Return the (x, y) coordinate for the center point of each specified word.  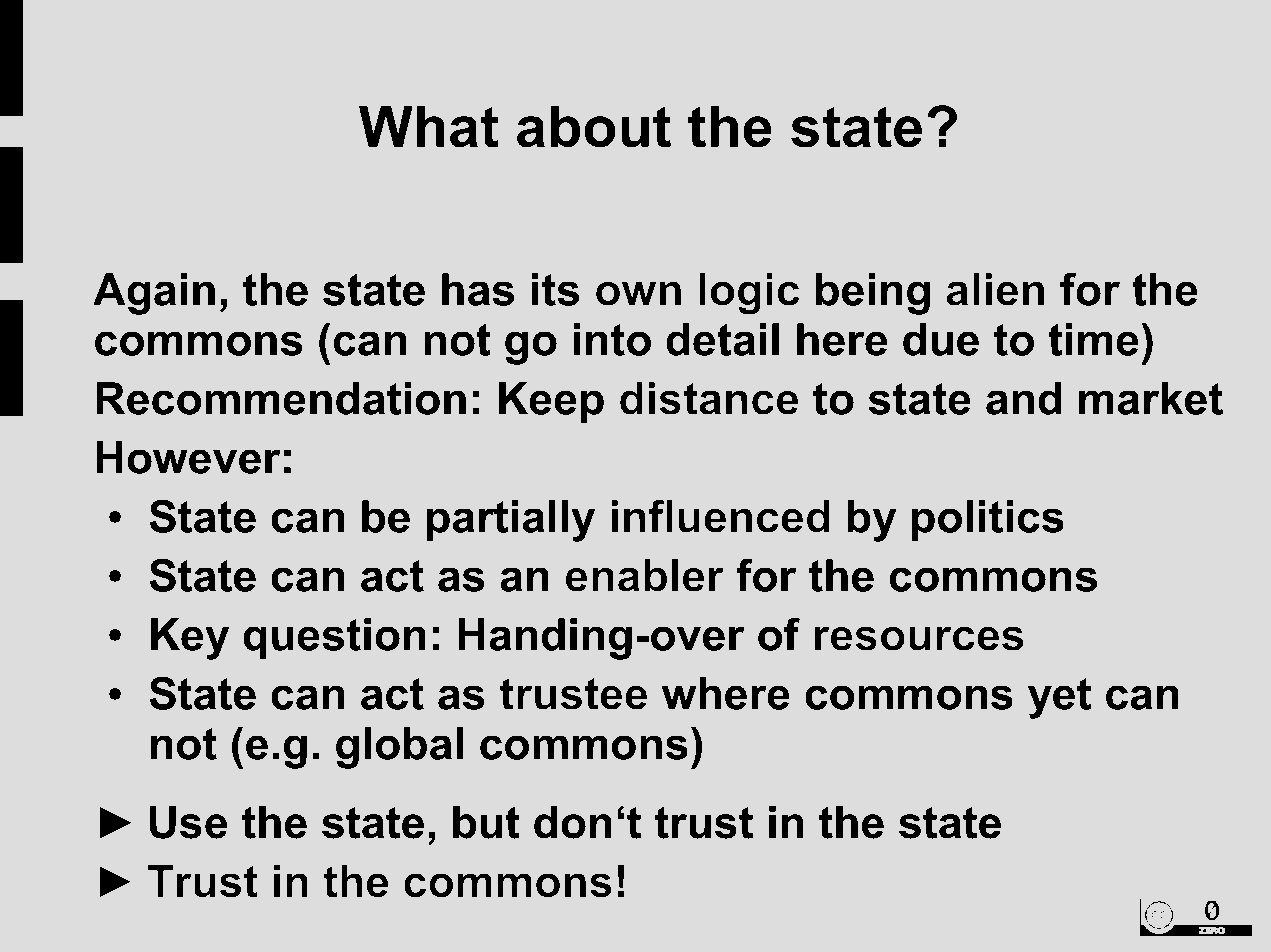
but (486, 822)
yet (1059, 698)
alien (995, 289)
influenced (721, 516)
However (188, 457)
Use (188, 822)
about (594, 126)
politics (988, 520)
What (429, 126)
